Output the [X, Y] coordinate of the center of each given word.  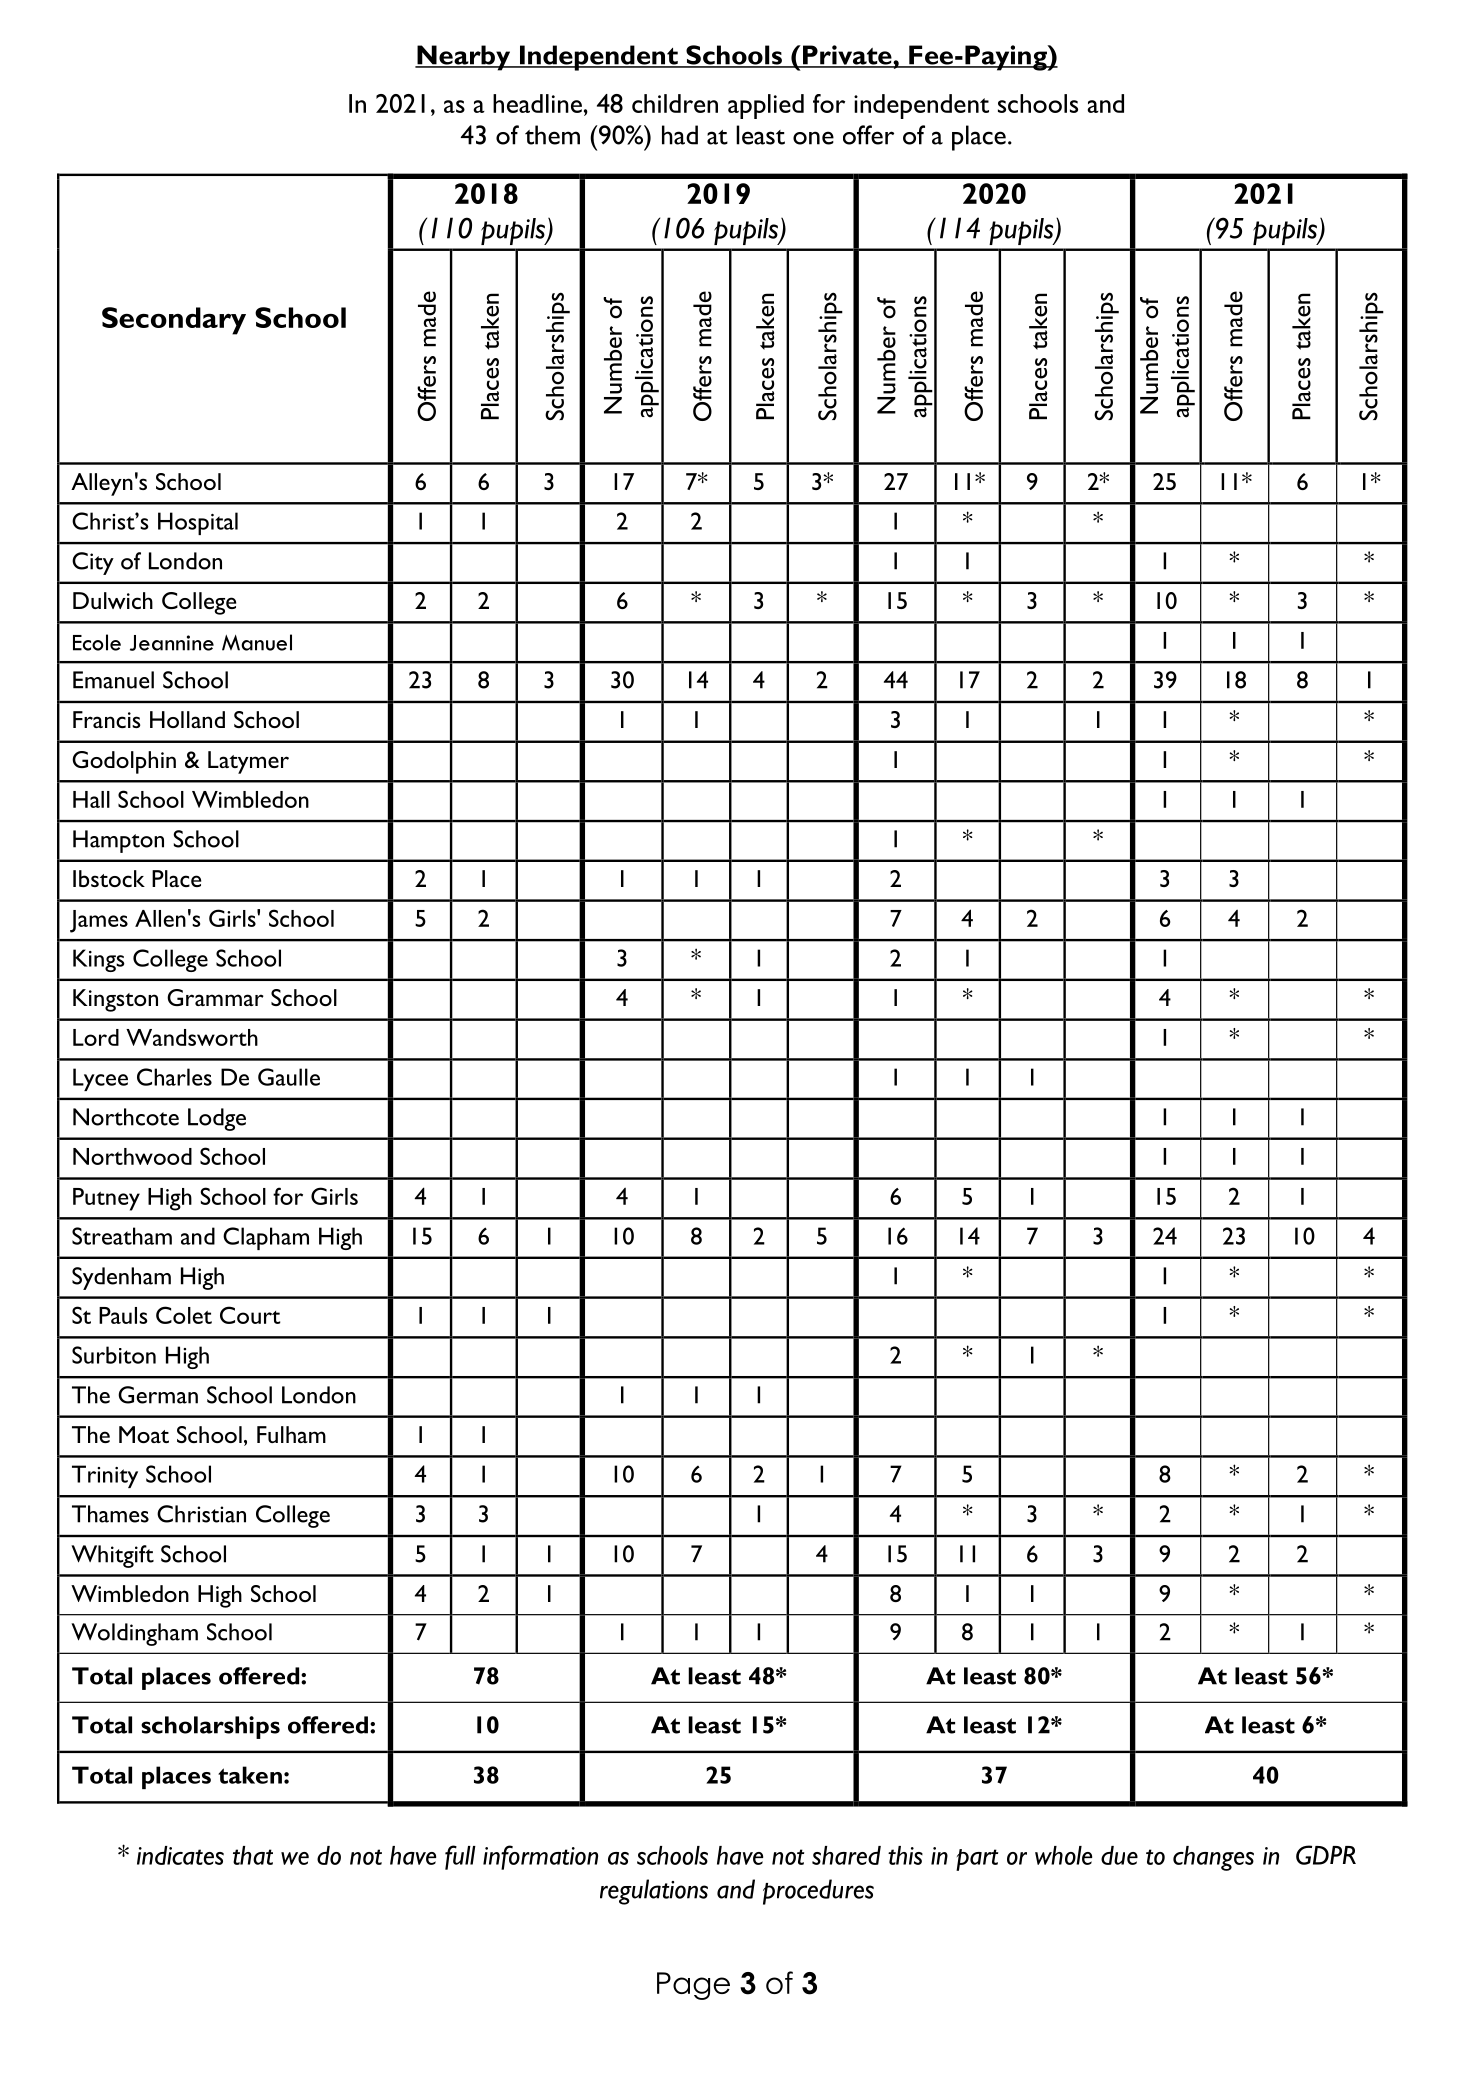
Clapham [266, 1238]
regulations [654, 1892]
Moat [144, 1434]
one [813, 138]
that [253, 1855]
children [675, 103]
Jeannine [172, 643]
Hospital [198, 523]
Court [250, 1315]
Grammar [215, 997]
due [1119, 1855]
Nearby [463, 58]
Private [847, 56]
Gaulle [289, 1077]
